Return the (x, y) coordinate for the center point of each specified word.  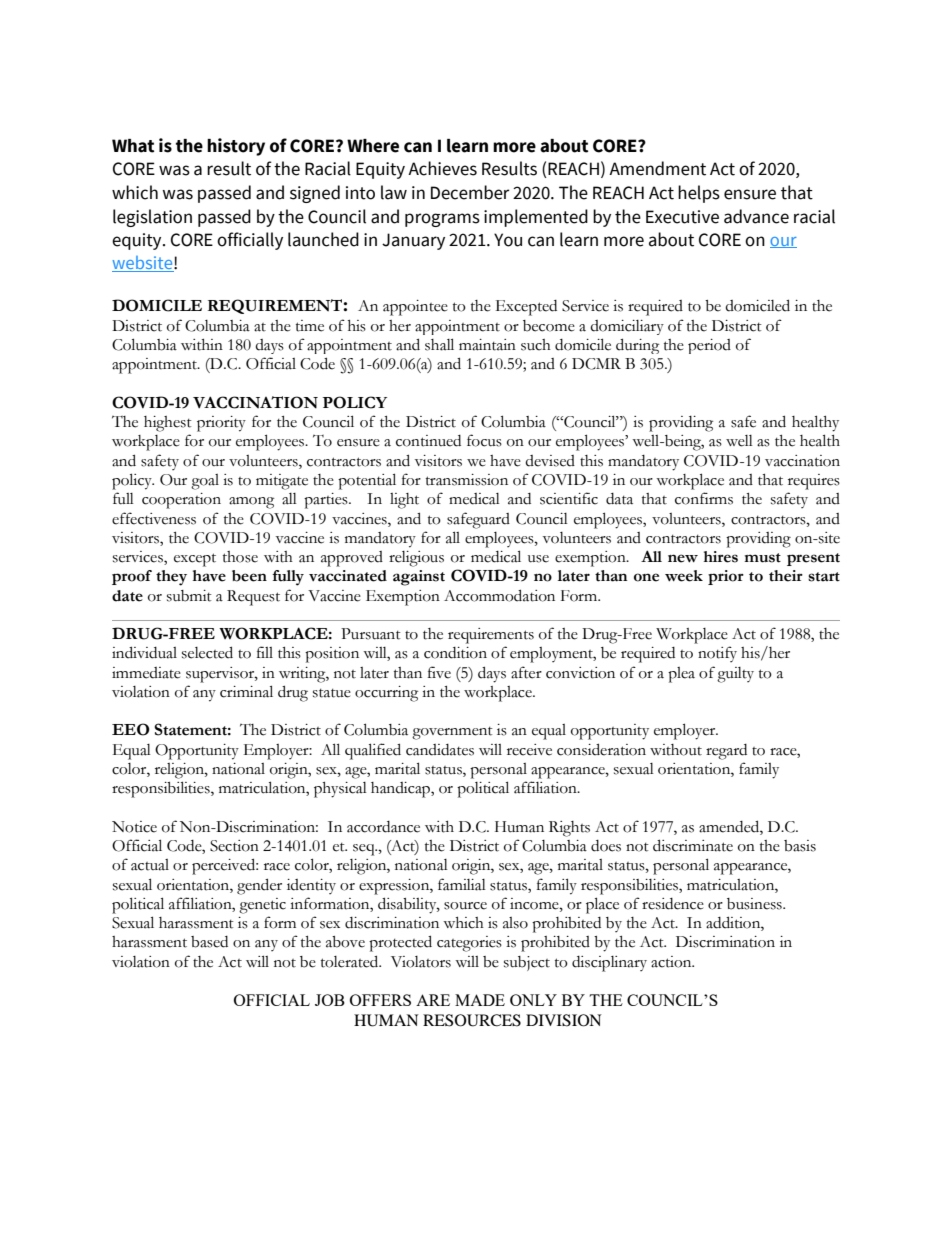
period (709, 346)
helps (699, 194)
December (470, 192)
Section (234, 846)
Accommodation (499, 595)
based (209, 942)
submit (189, 596)
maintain (487, 345)
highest (168, 424)
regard (726, 752)
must (762, 558)
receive (529, 750)
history (236, 147)
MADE (480, 1000)
